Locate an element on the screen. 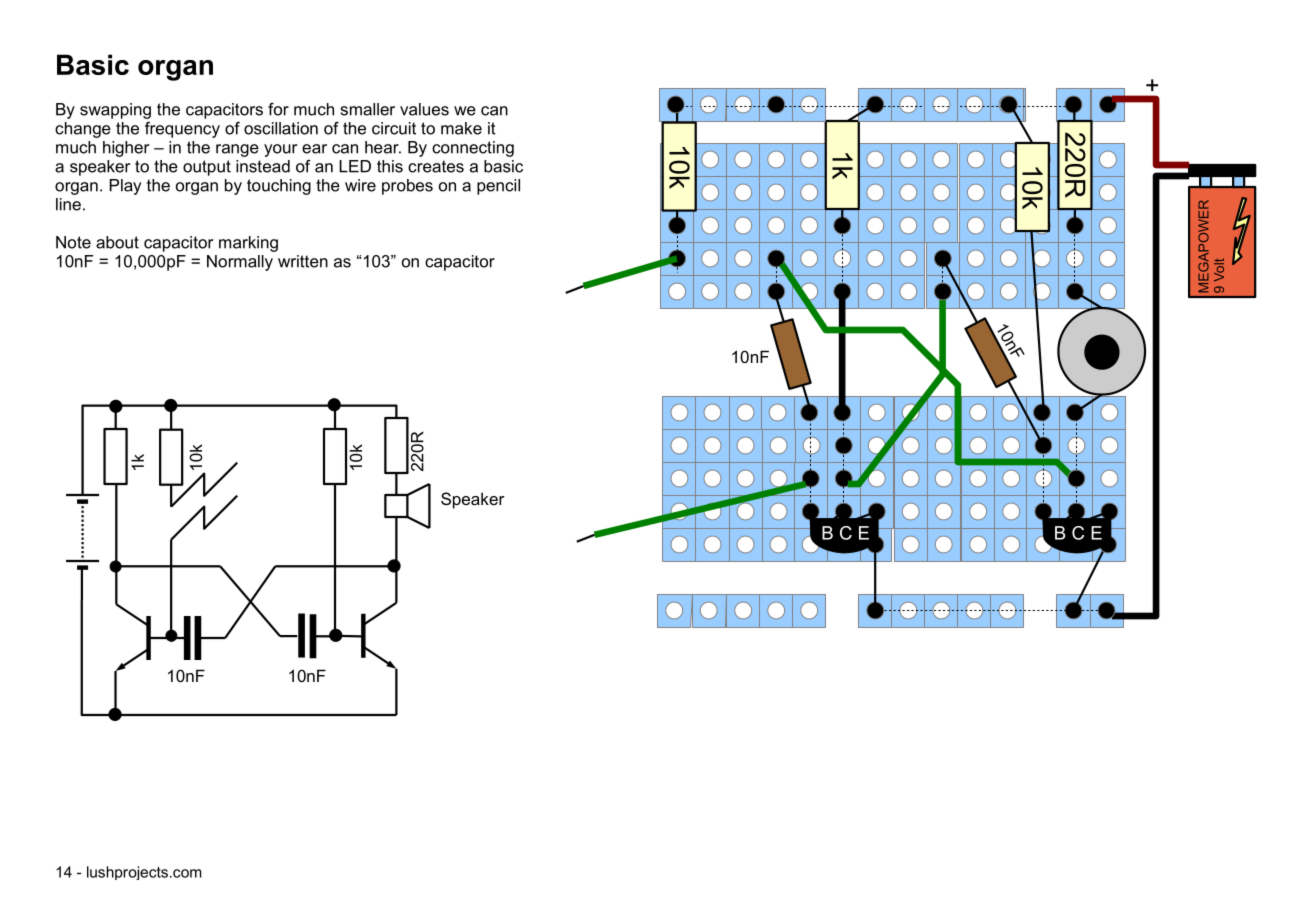  written is located at coordinates (303, 261).
